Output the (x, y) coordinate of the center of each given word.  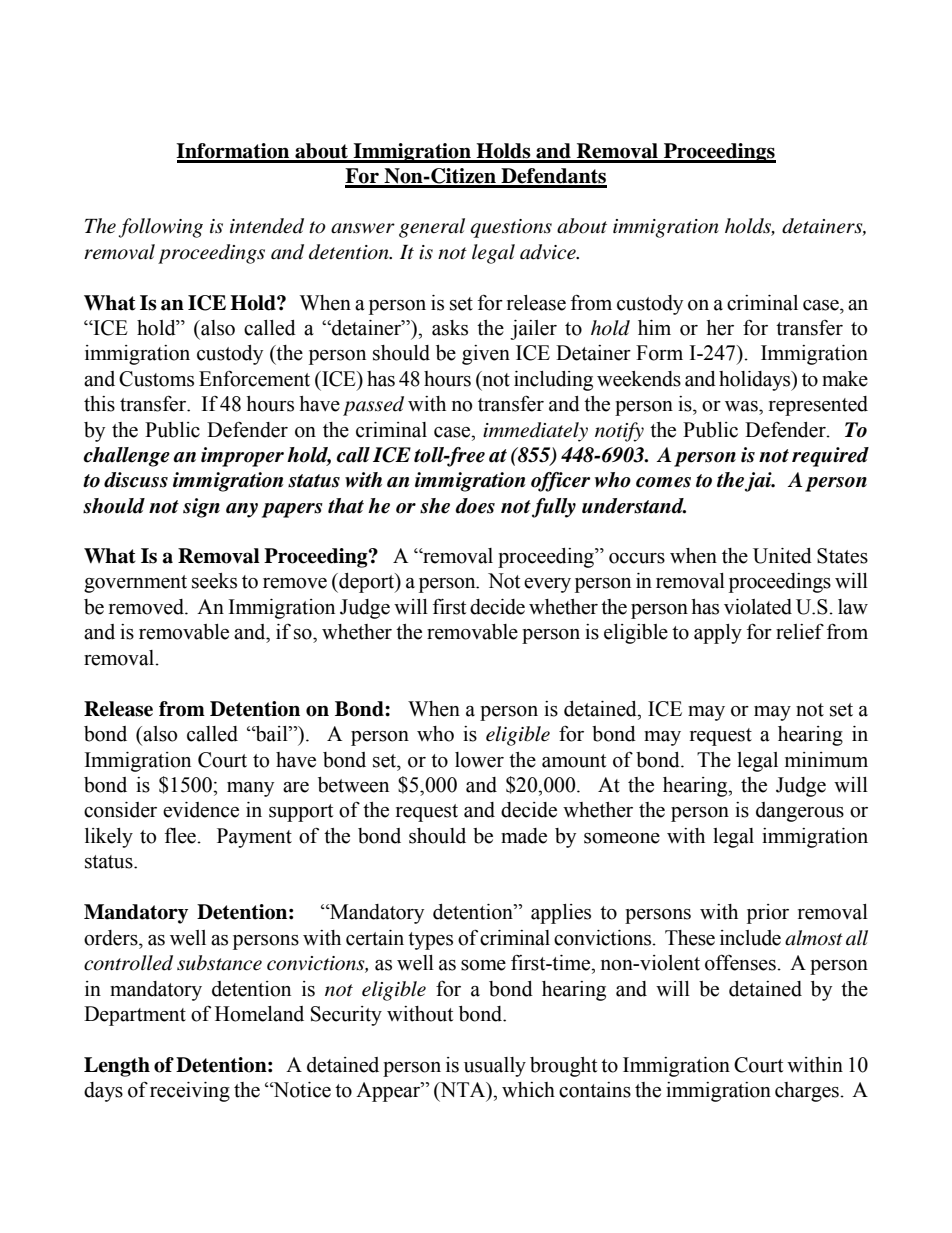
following (160, 228)
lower (479, 760)
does (475, 506)
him (654, 327)
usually (495, 1067)
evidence (201, 810)
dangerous (800, 812)
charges (808, 1092)
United (782, 556)
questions (511, 228)
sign (201, 508)
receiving (190, 1092)
